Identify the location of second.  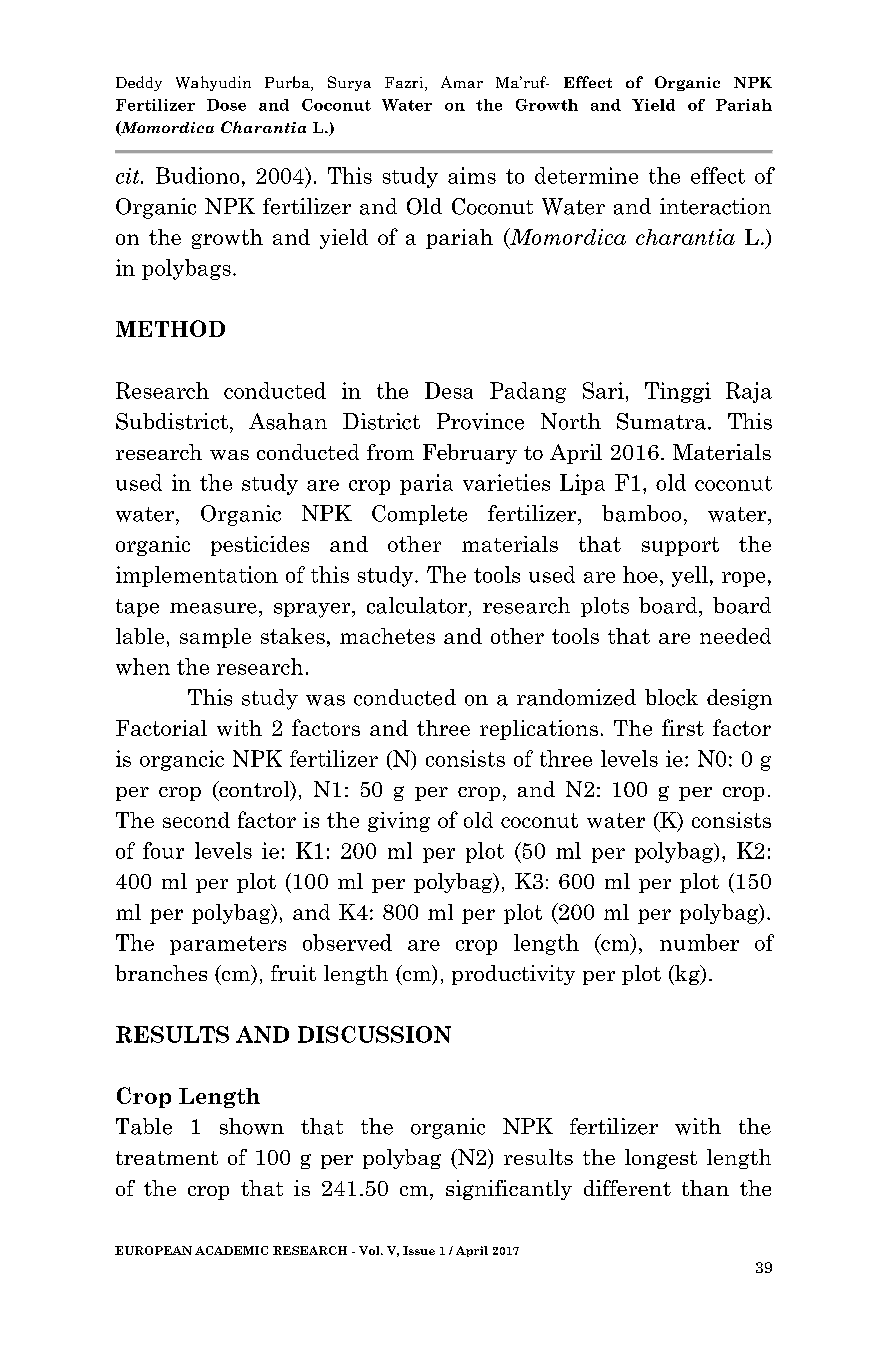
(196, 820).
